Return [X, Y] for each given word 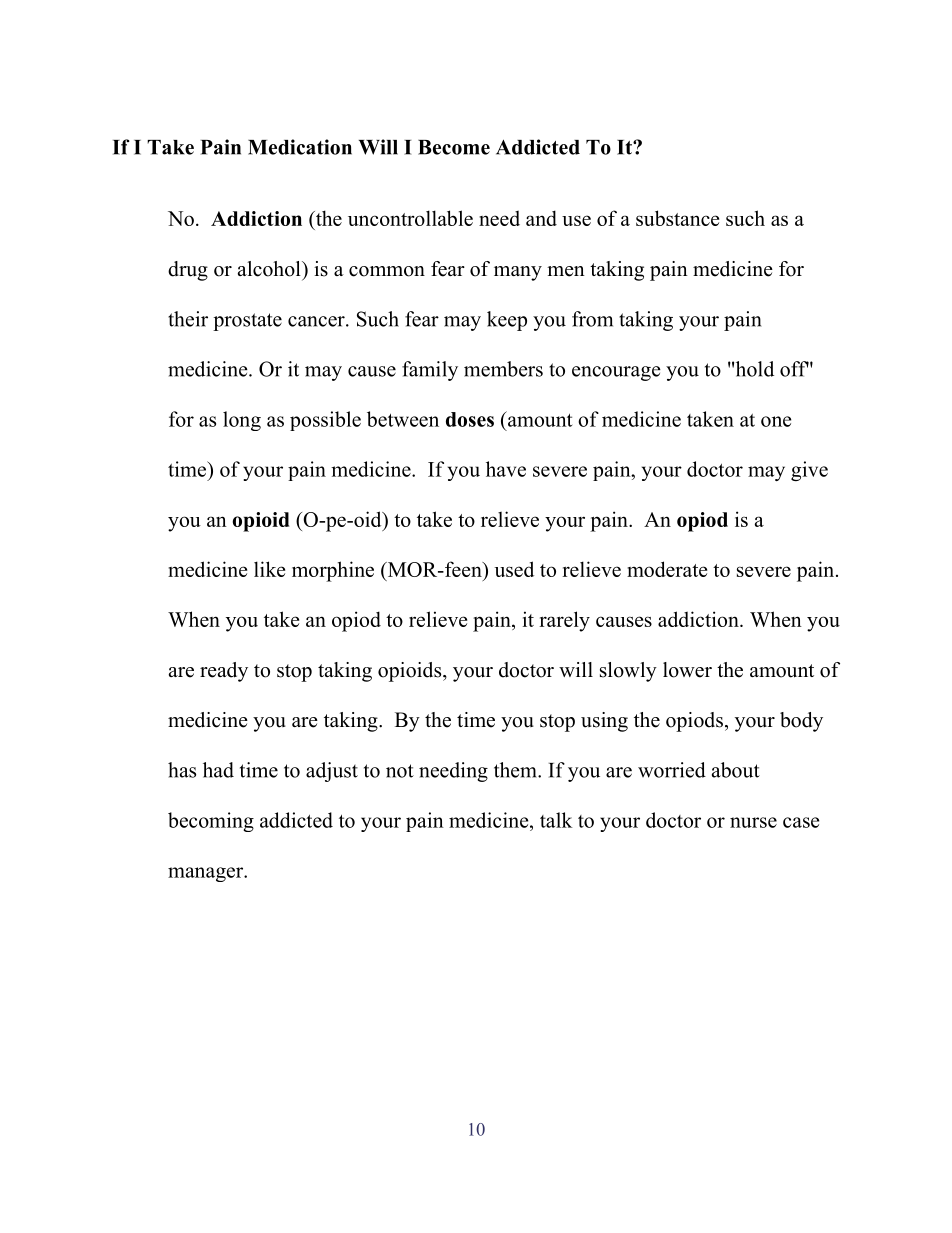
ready [224, 672]
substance [677, 218]
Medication [300, 147]
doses [470, 419]
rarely [564, 621]
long [242, 421]
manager [207, 874]
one [776, 421]
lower [687, 670]
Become [454, 147]
